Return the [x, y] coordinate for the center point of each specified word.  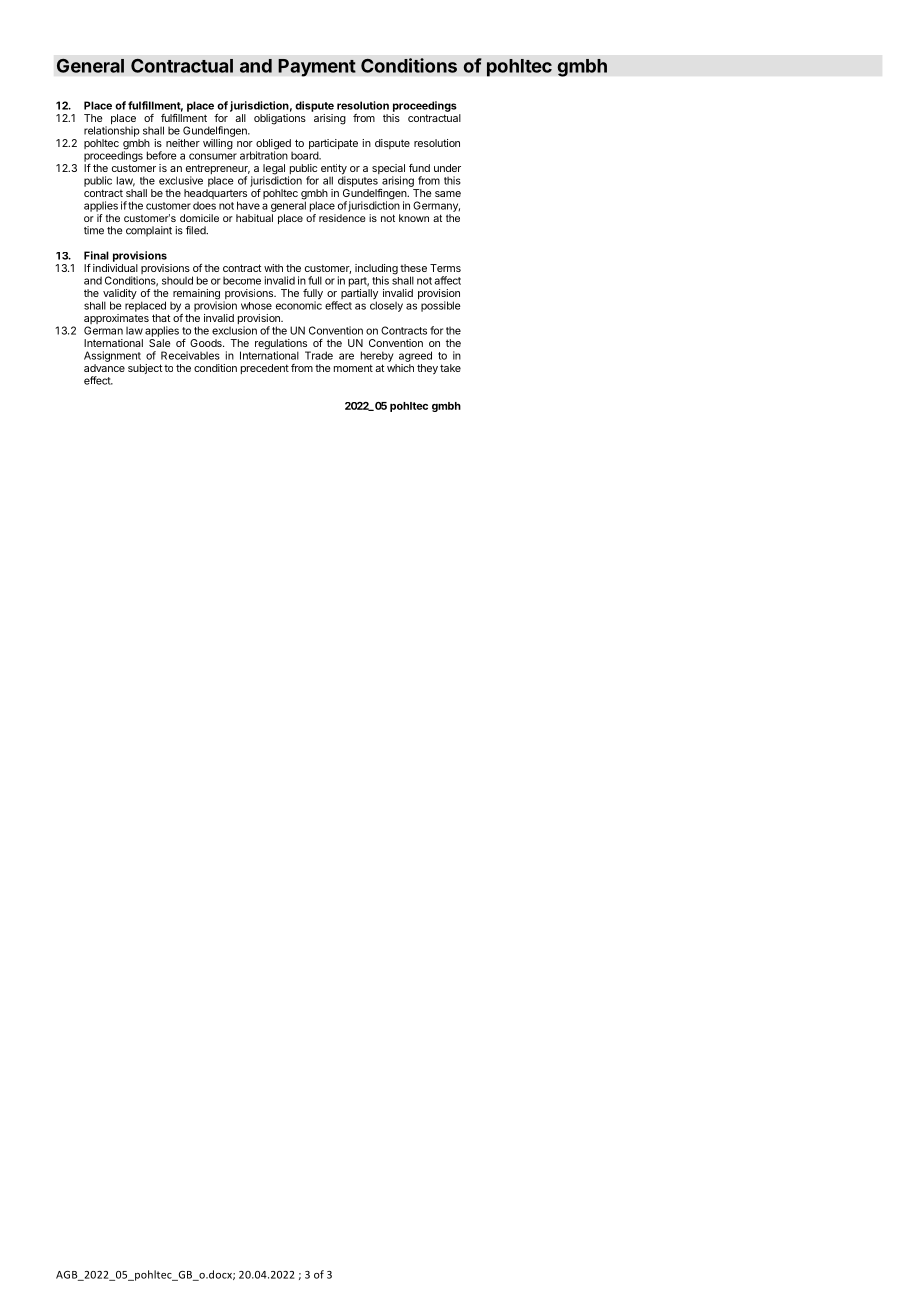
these [413, 268]
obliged [273, 145]
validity [119, 295]
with [273, 268]
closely [386, 306]
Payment [317, 68]
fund [419, 168]
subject [145, 369]
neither [183, 143]
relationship [112, 131]
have [248, 205]
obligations [280, 119]
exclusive [181, 180]
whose [256, 306]
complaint [149, 231]
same [448, 194]
